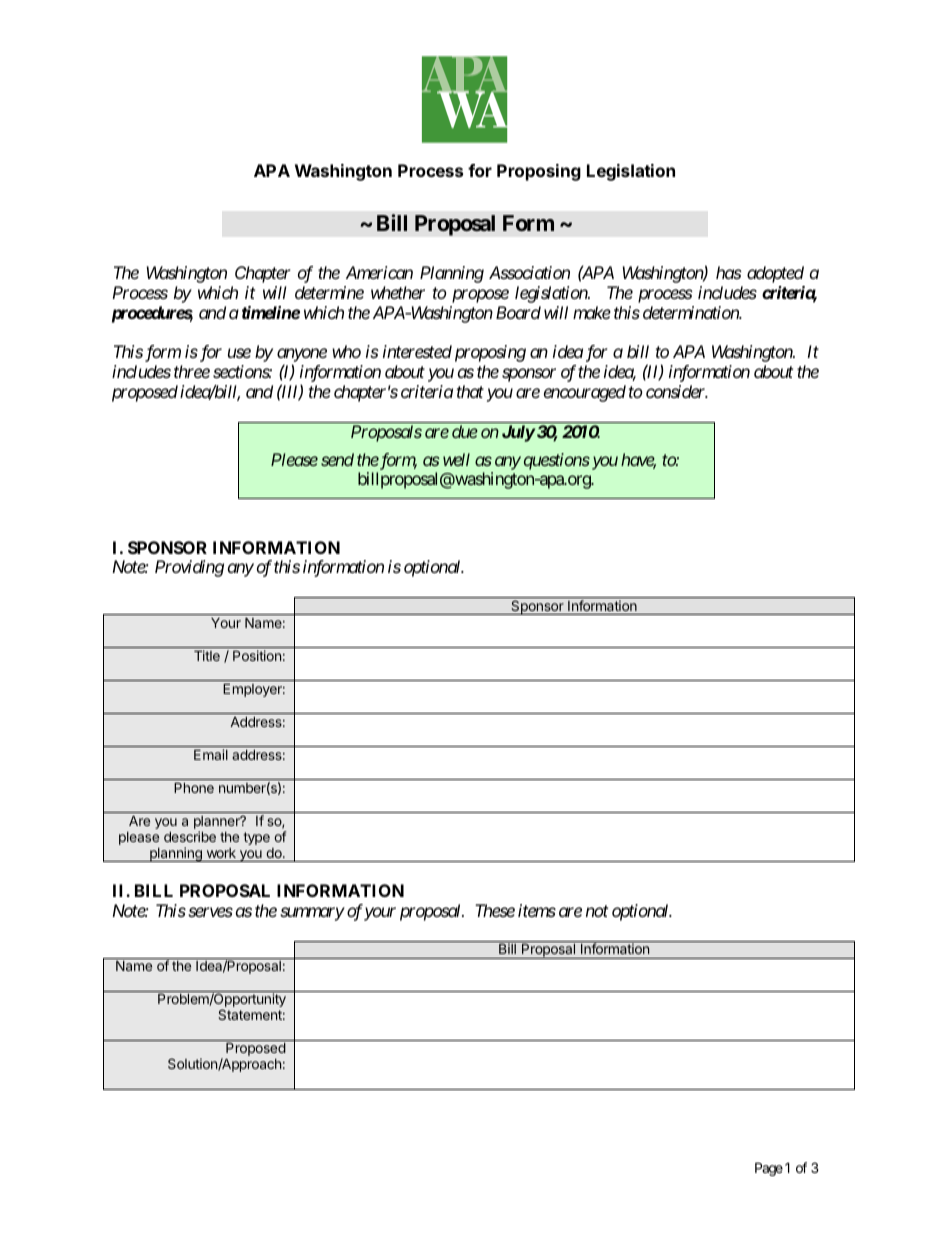 Image resolution: width=952 pixels, height=1233 pixels. What do you see at coordinates (769, 1169) in the page?
I see `Page` at bounding box center [769, 1169].
